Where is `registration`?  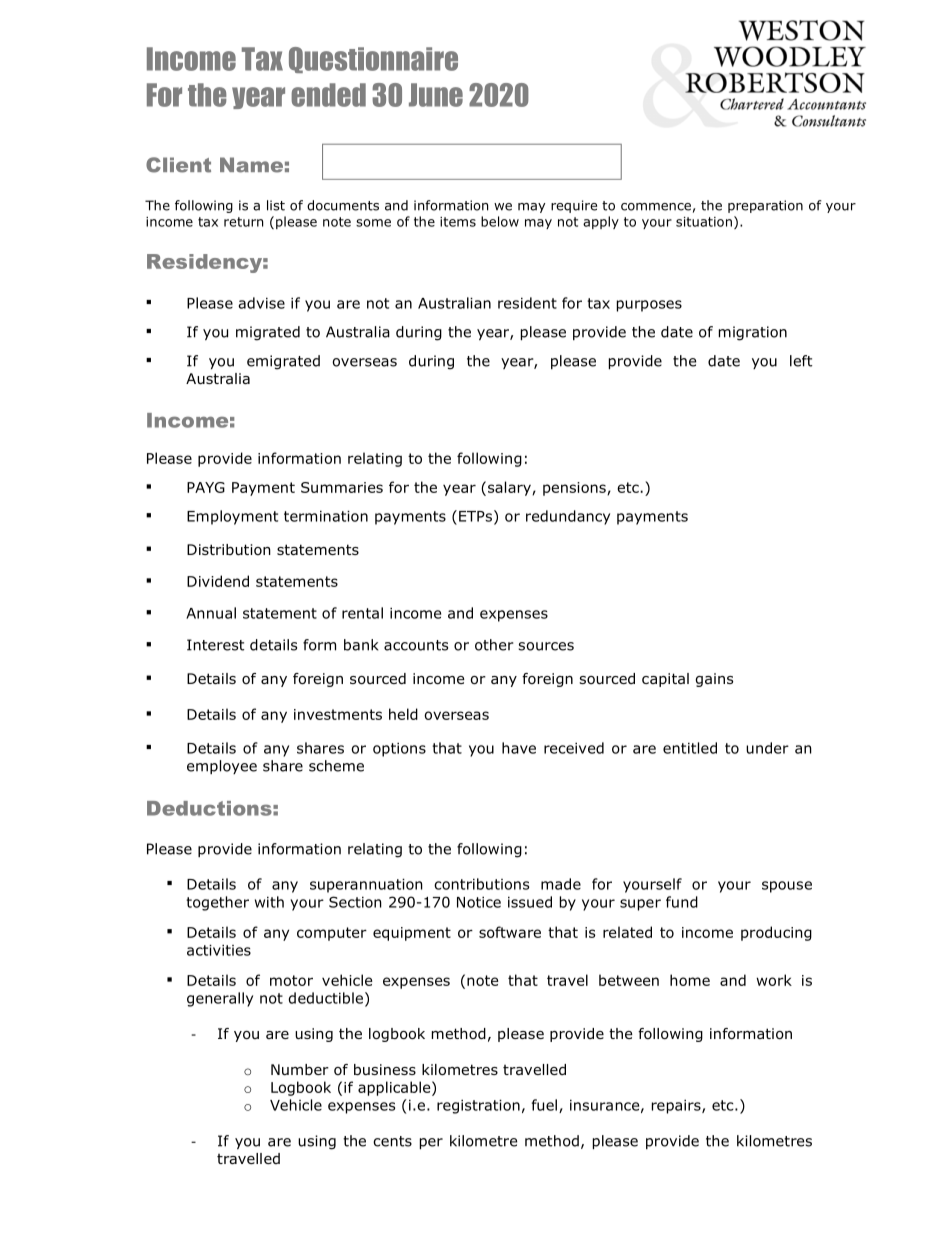
registration is located at coordinates (478, 1107).
